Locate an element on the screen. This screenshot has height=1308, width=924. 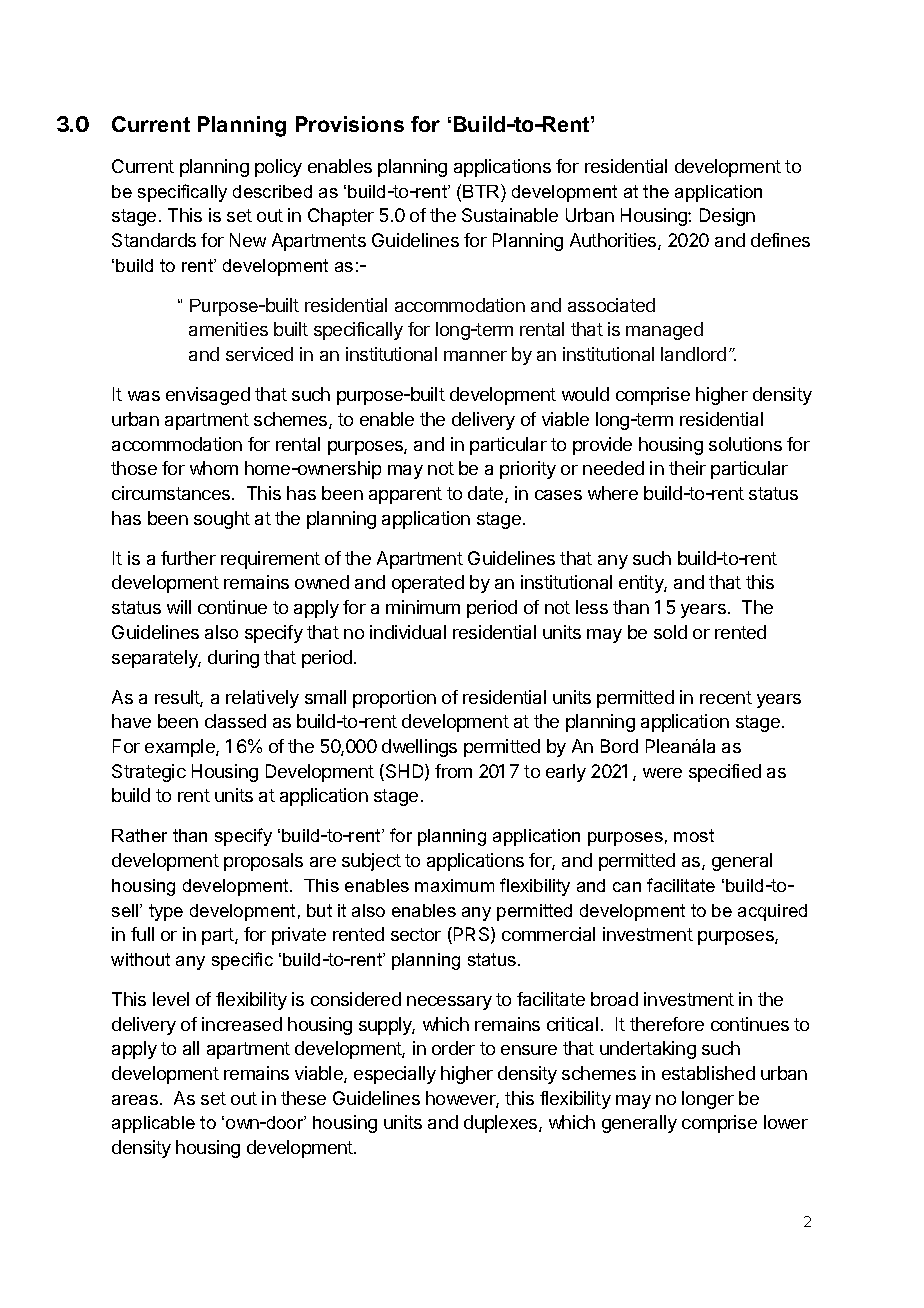
will is located at coordinates (179, 607).
